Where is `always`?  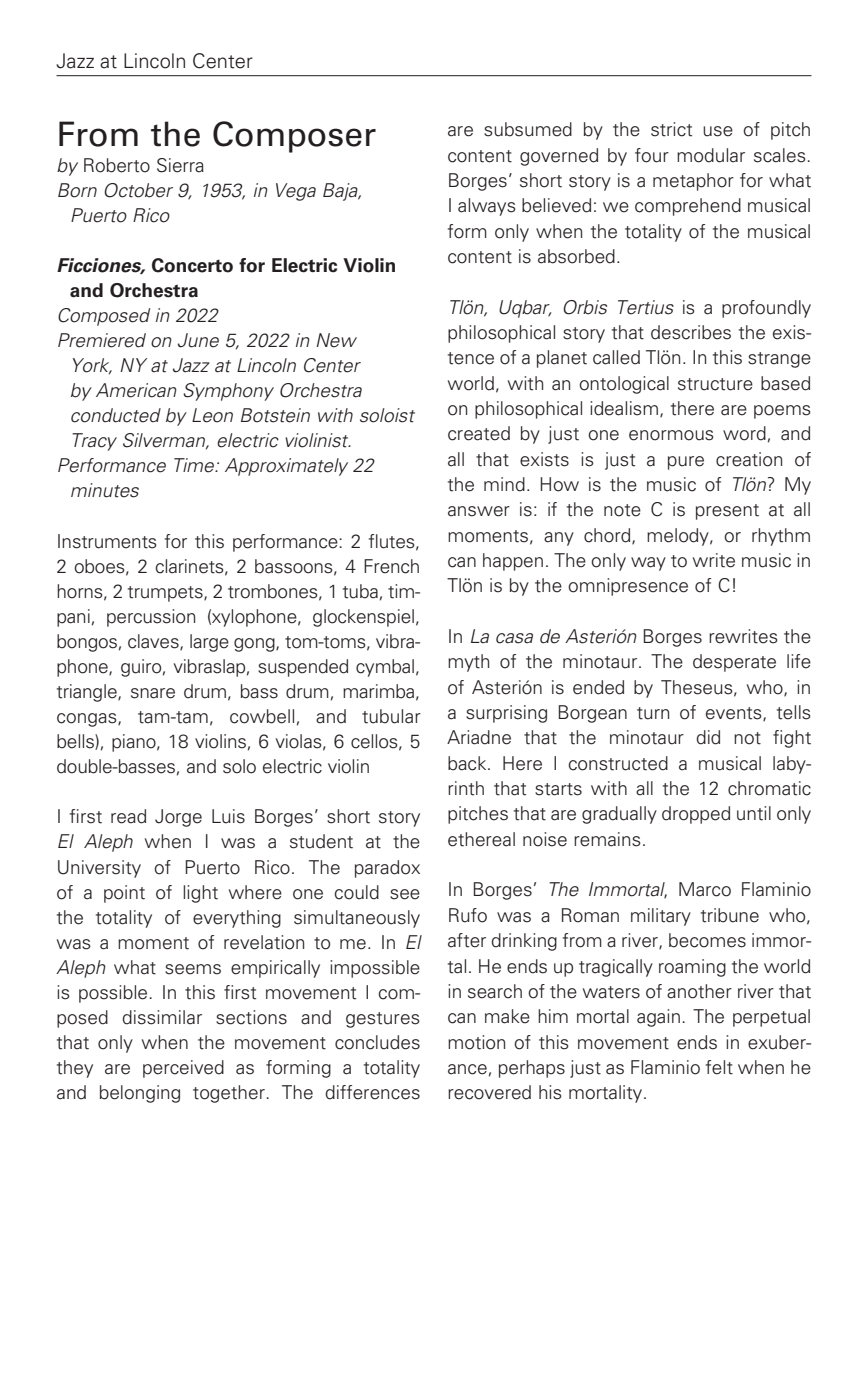 always is located at coordinates (487, 207).
